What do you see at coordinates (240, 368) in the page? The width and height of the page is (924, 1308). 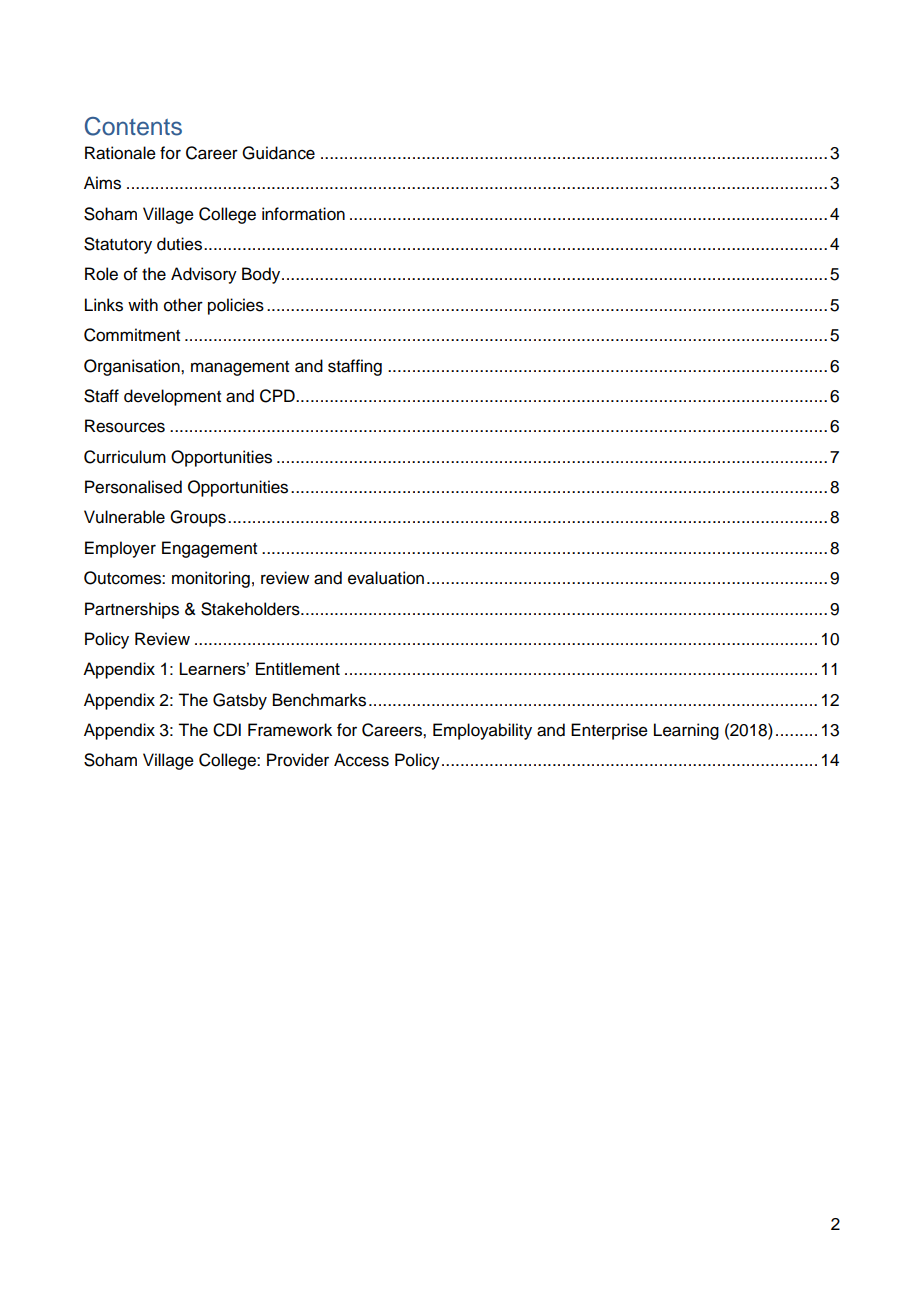 I see `management` at bounding box center [240, 368].
